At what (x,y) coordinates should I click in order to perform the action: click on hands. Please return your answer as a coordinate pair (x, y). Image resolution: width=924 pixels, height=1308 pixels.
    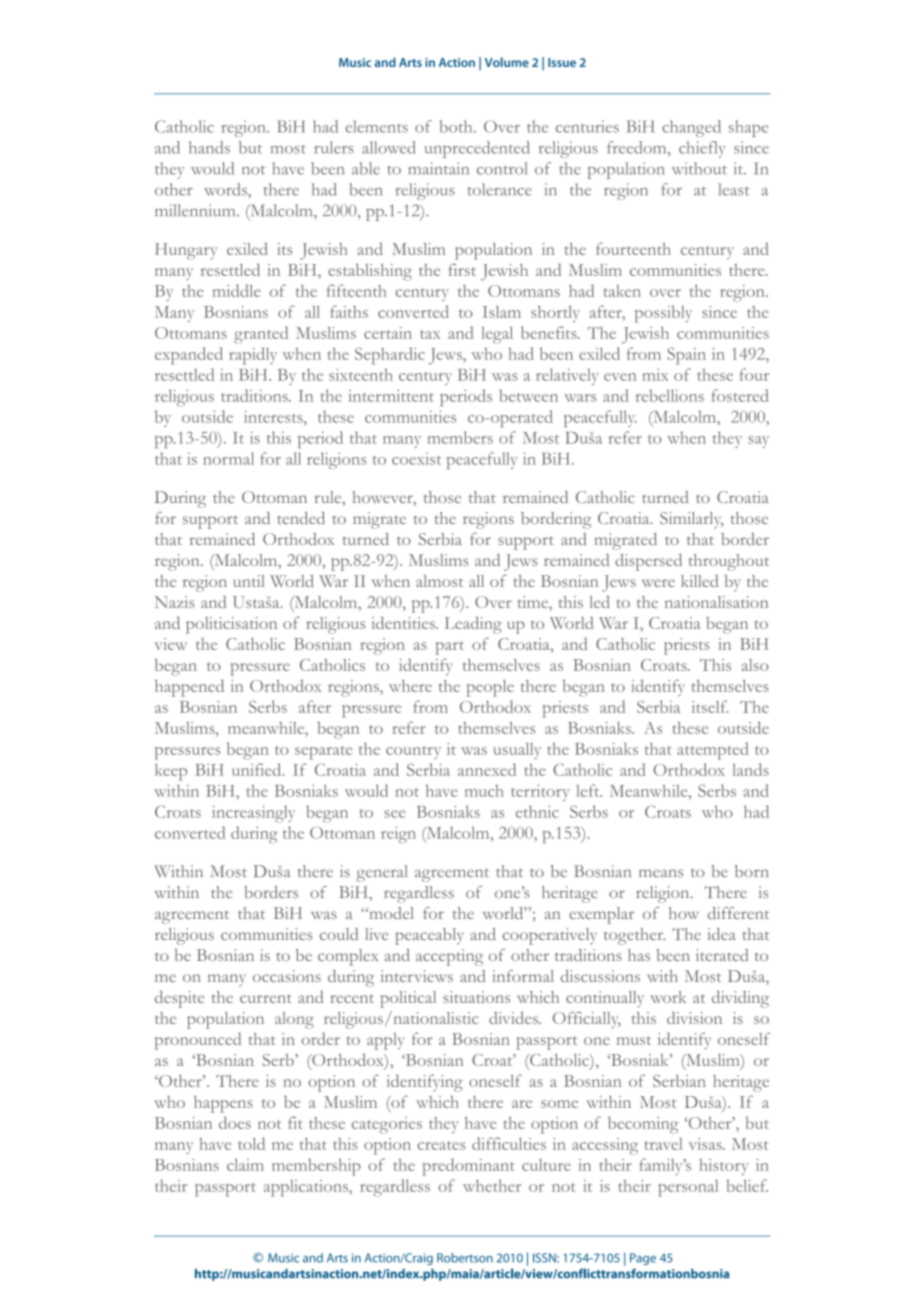
    Looking at the image, I should click on (209, 147).
